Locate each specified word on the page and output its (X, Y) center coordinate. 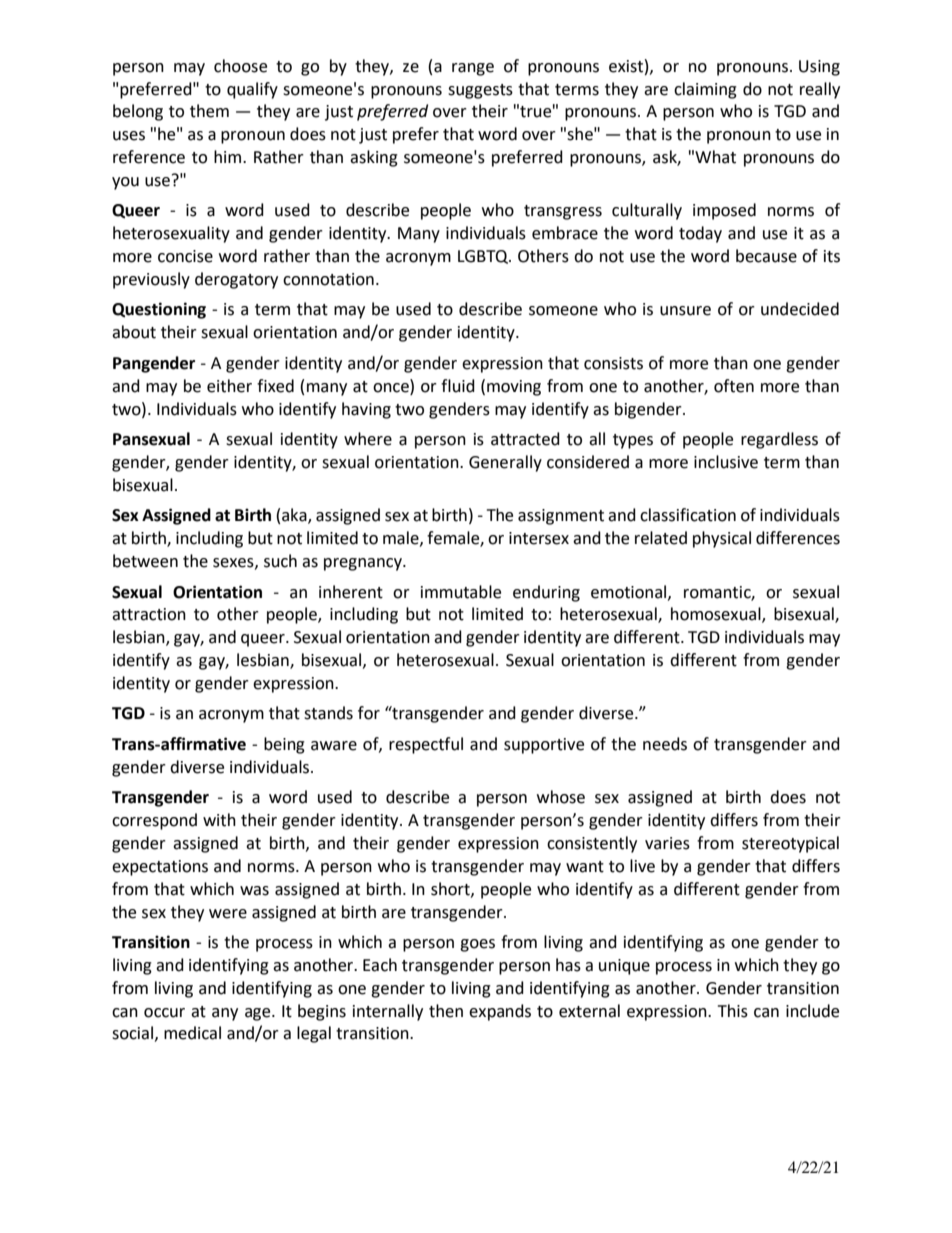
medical (192, 1033)
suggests (480, 91)
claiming (705, 90)
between (145, 561)
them (209, 111)
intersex (539, 538)
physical (722, 539)
